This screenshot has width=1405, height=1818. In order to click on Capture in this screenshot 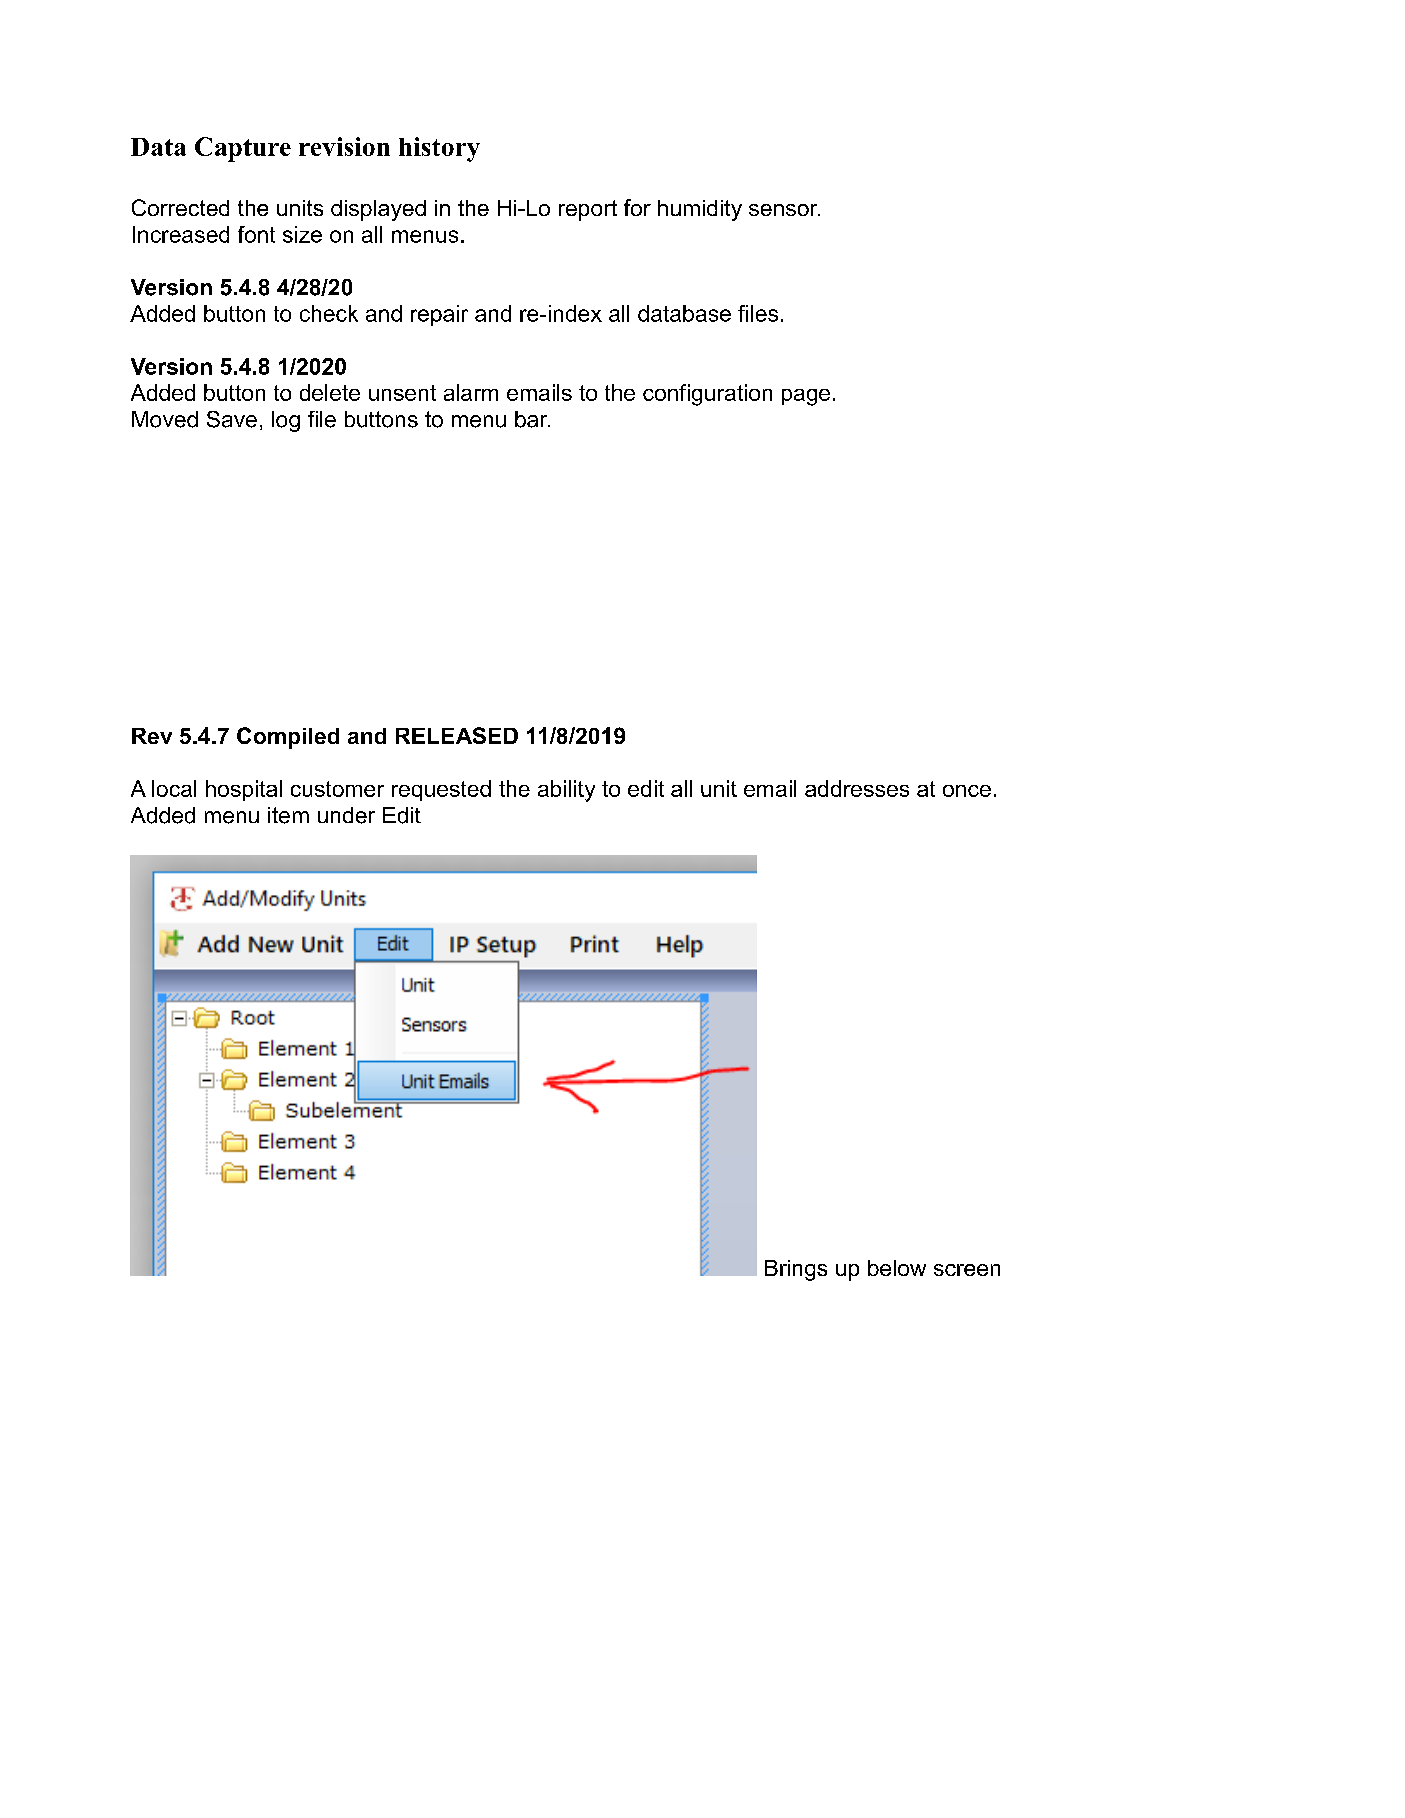, I will do `click(243, 149)`.
